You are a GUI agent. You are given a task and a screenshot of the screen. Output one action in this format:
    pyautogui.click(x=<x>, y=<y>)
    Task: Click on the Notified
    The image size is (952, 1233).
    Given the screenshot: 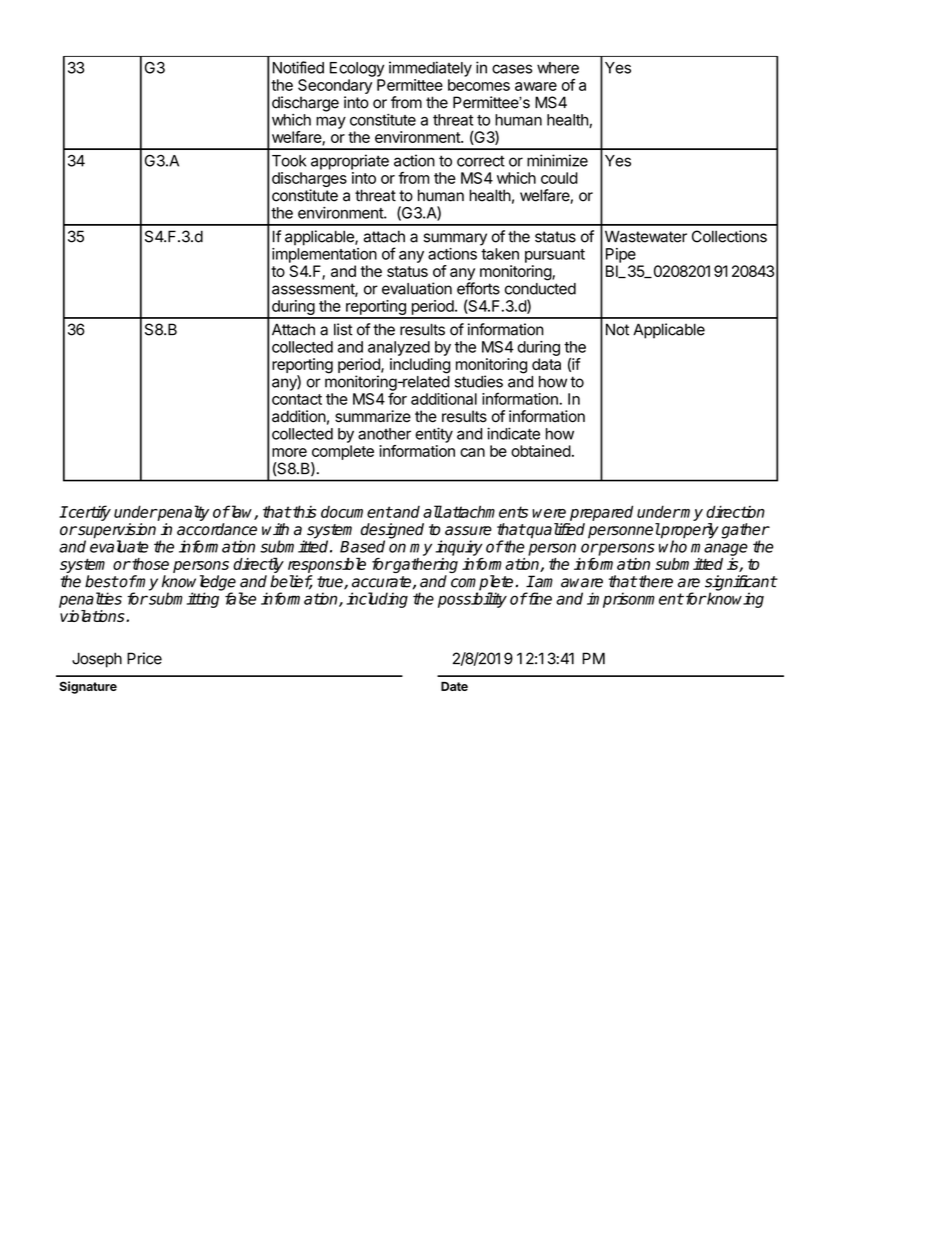 What is the action you would take?
    pyautogui.click(x=298, y=67)
